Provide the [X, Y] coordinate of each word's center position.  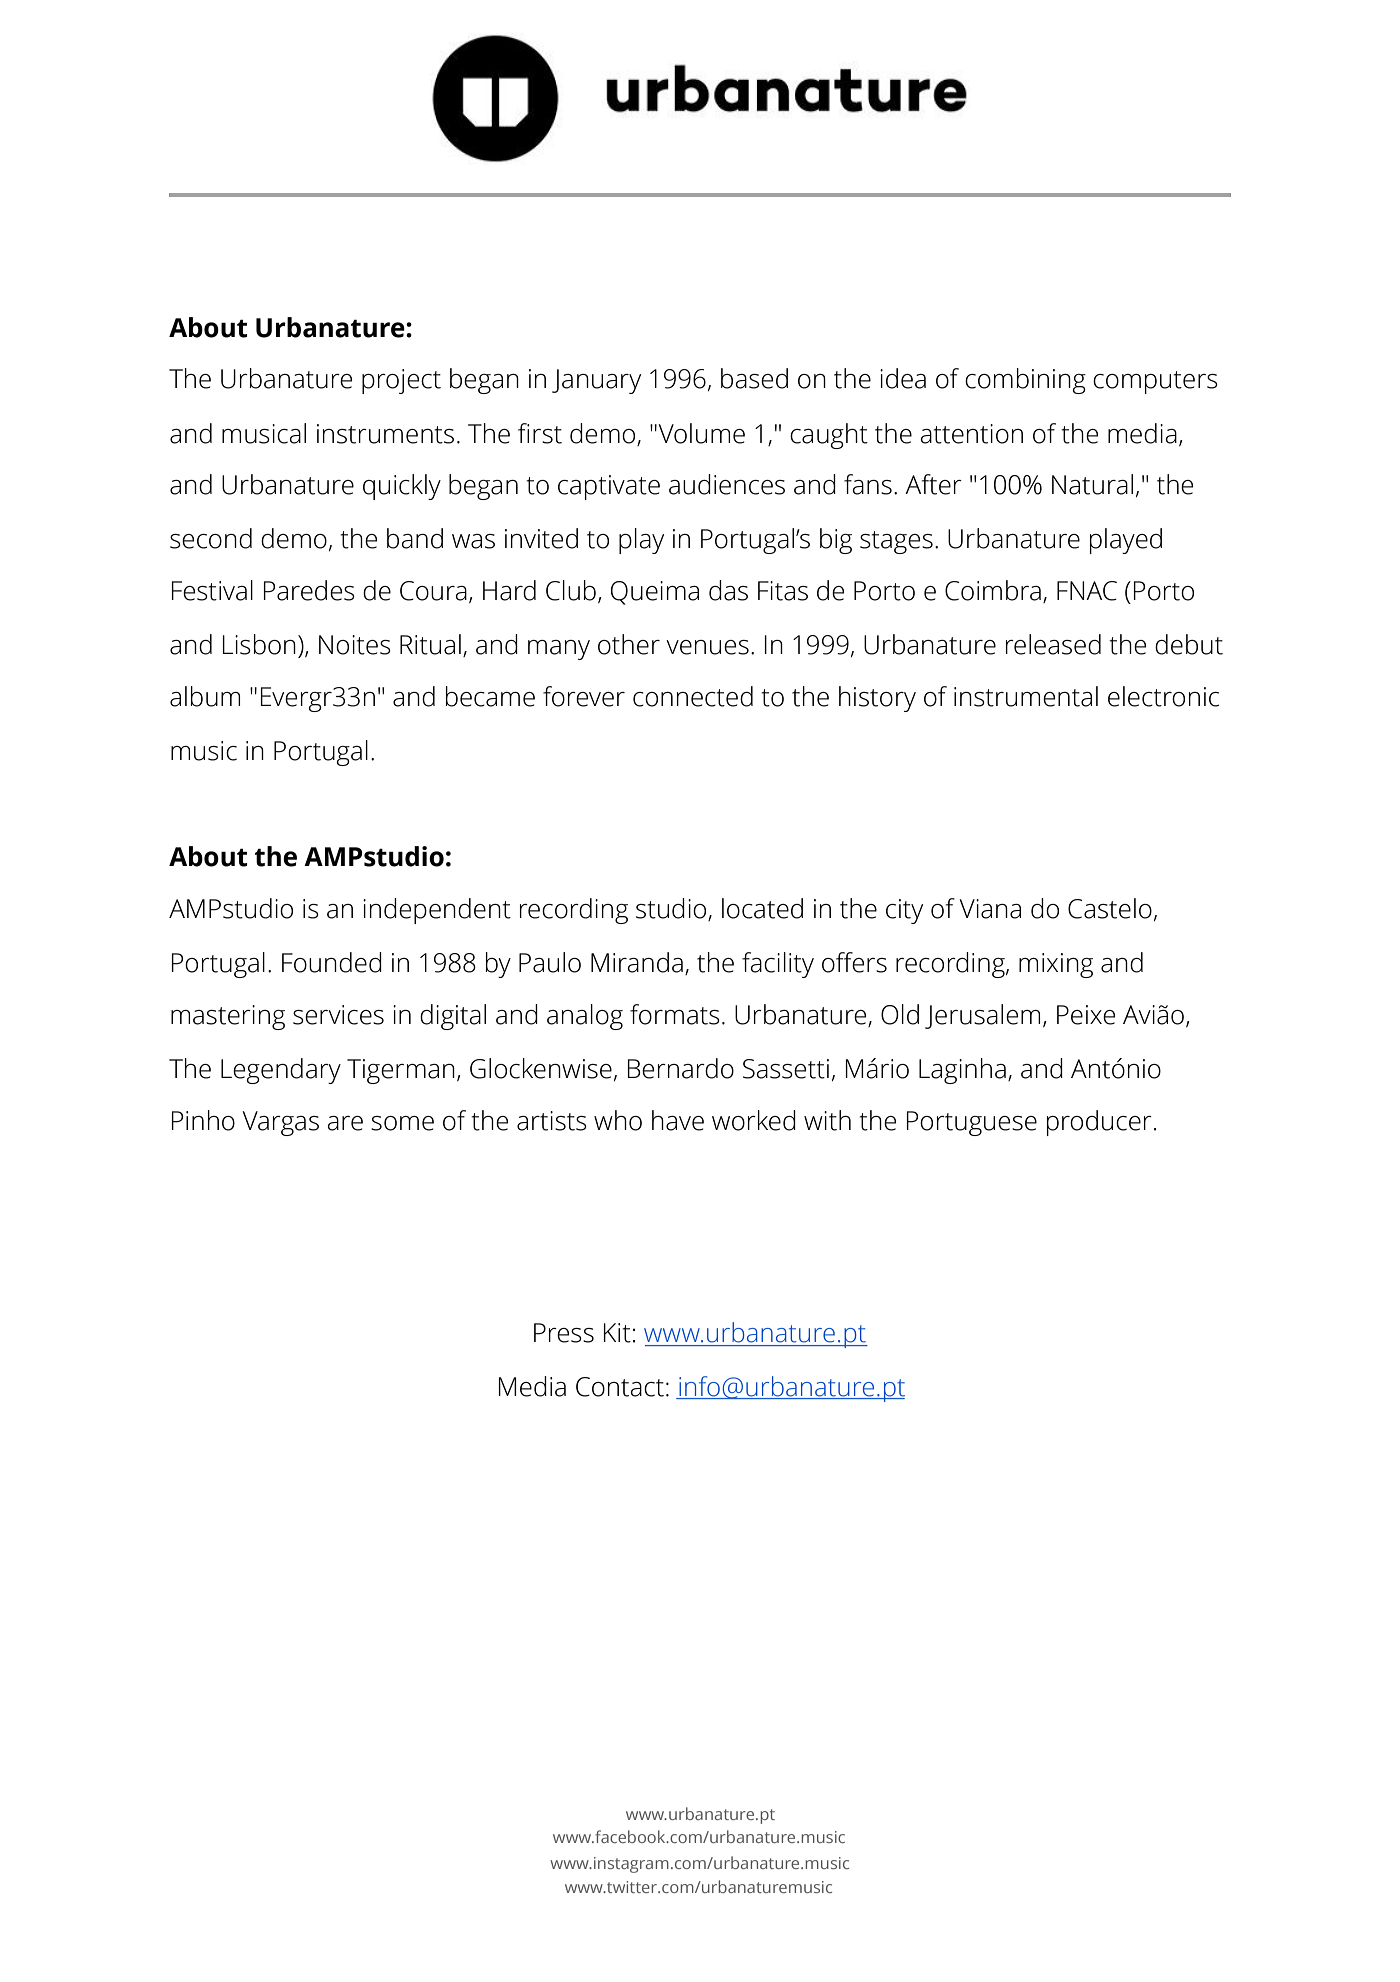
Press [564, 1333]
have [678, 1120]
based [754, 378]
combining [1025, 381]
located [762, 908]
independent [437, 911]
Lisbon [259, 644]
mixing [1056, 965]
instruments [385, 434]
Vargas [281, 1123]
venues [707, 647]
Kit [617, 1333]
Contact [620, 1387]
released [1053, 644]
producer [1099, 1123]
